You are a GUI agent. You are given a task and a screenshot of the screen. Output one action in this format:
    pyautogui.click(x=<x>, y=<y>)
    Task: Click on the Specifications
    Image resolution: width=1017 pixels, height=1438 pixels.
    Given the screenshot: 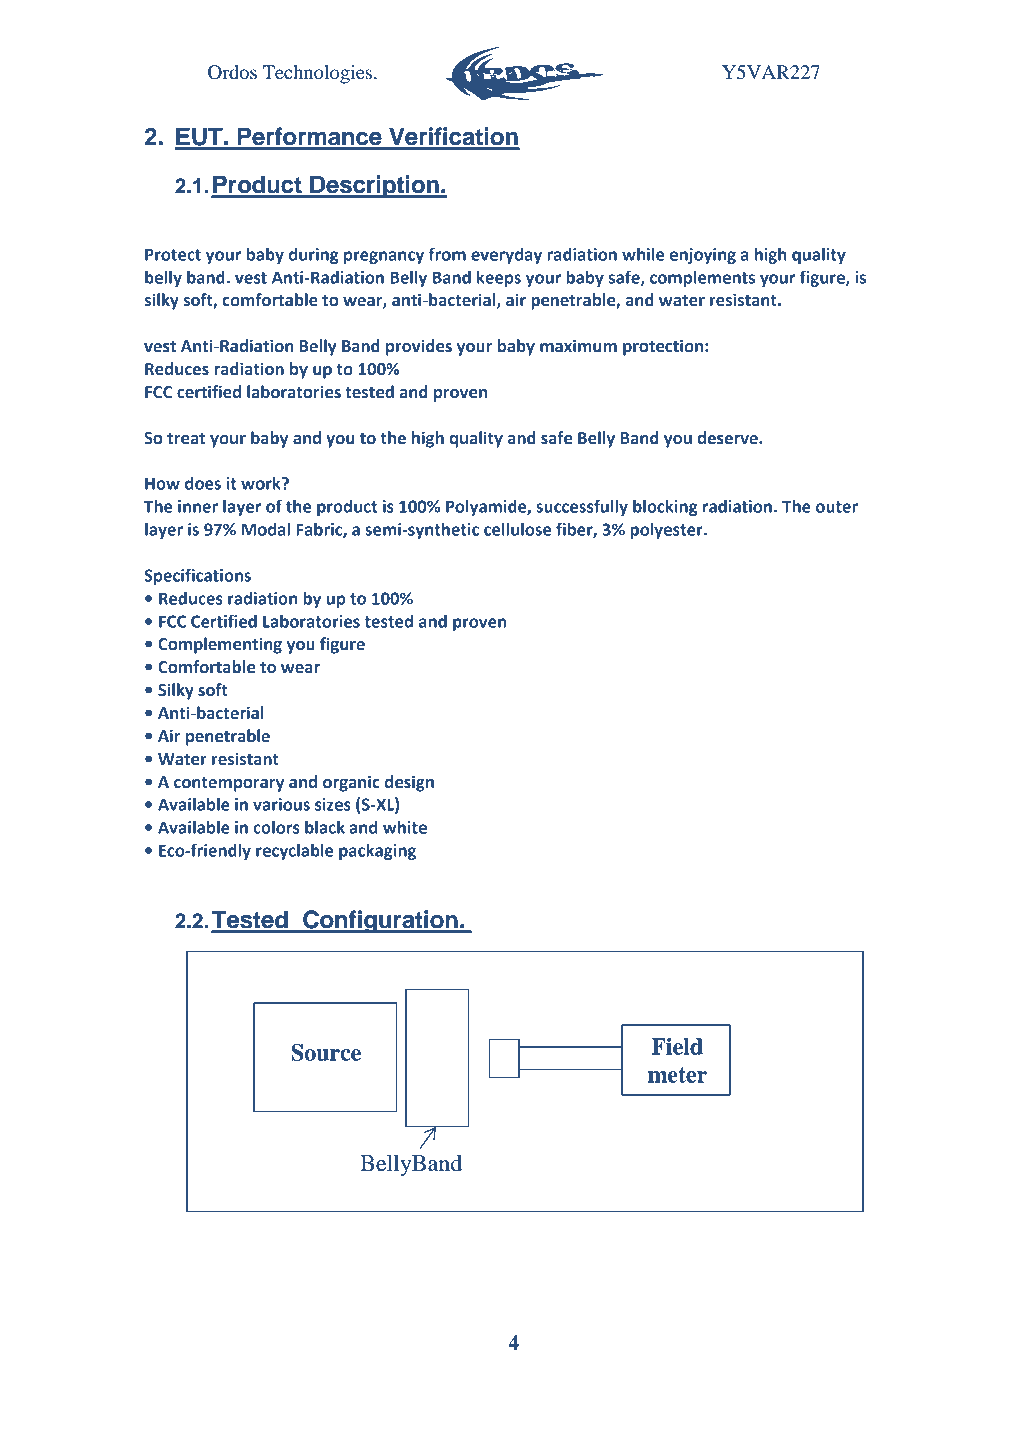 What is the action you would take?
    pyautogui.click(x=197, y=576)
